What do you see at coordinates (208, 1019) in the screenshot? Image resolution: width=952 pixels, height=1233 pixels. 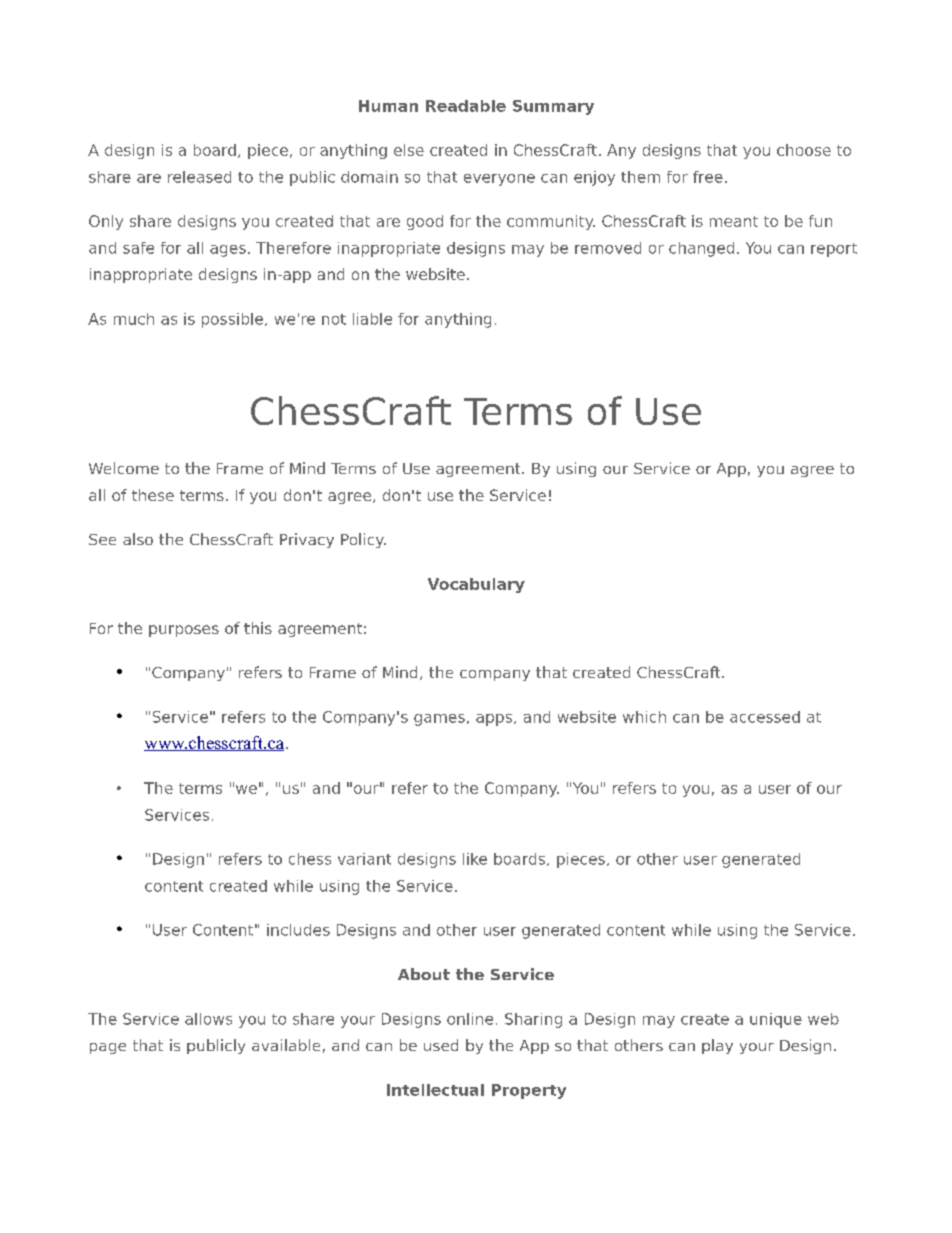 I see `allows` at bounding box center [208, 1019].
